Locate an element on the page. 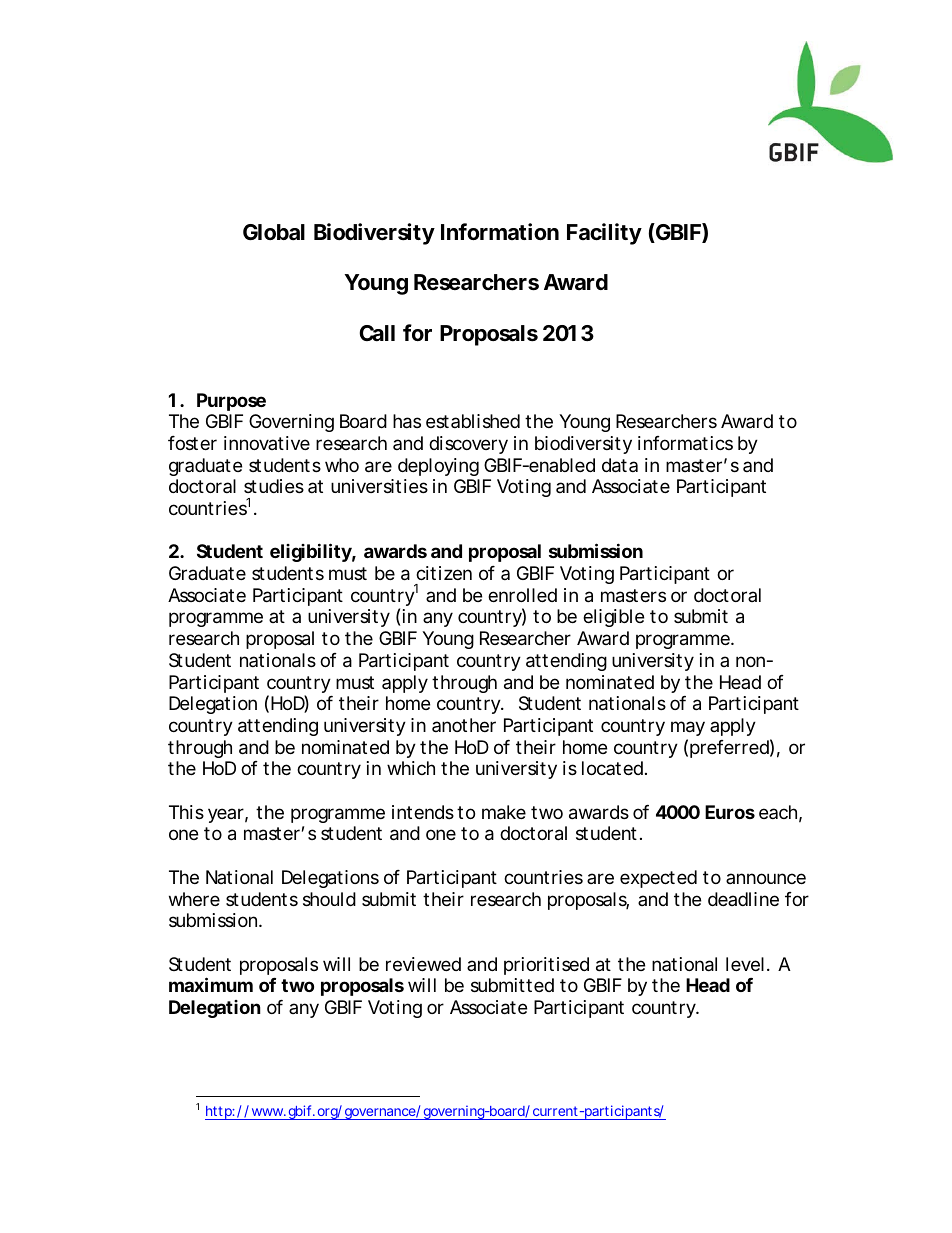 The image size is (952, 1233). discovery is located at coordinates (468, 445).
